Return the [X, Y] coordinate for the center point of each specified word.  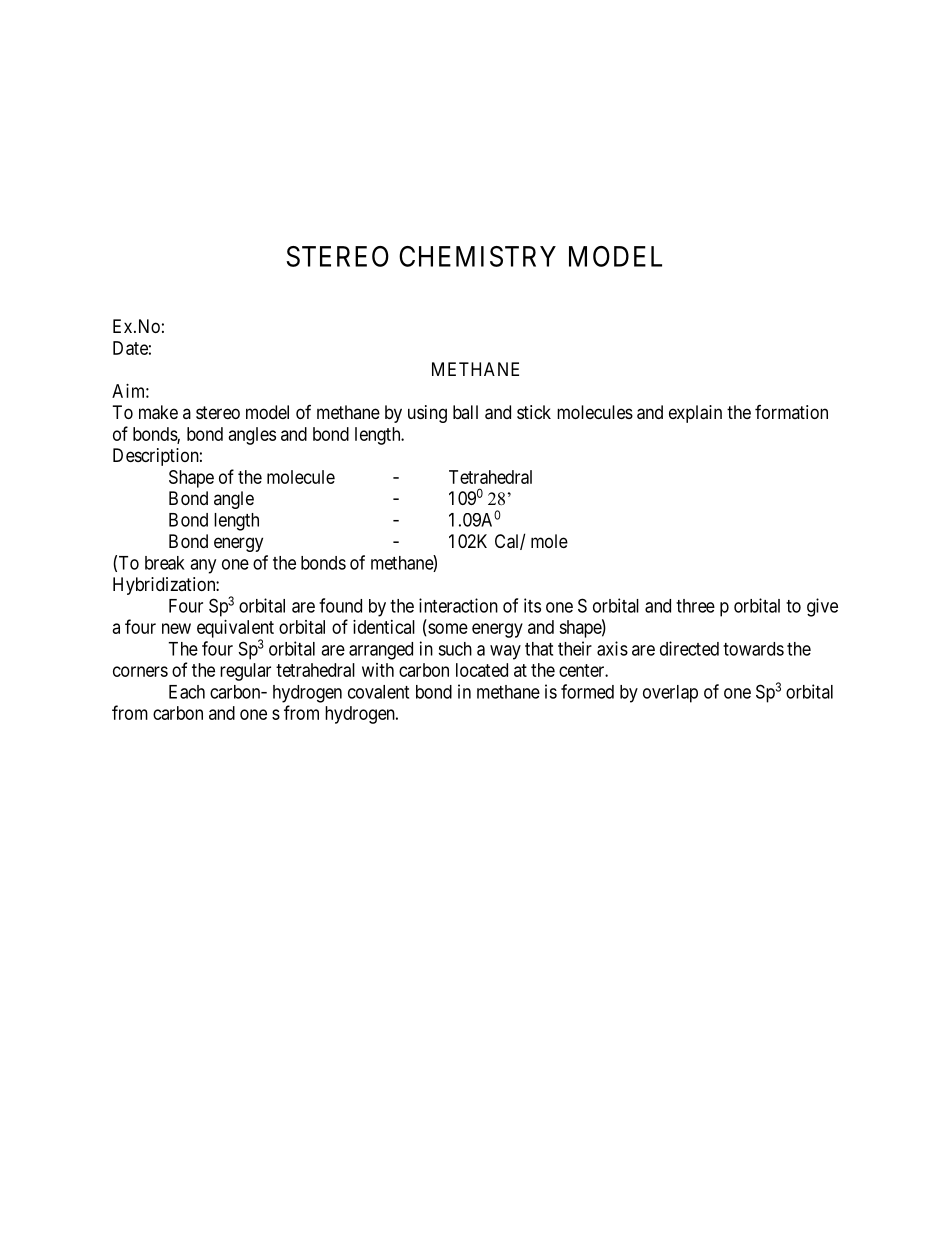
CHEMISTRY [477, 256]
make [158, 412]
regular [245, 672]
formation [791, 412]
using [427, 414]
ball [465, 412]
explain [695, 414]
